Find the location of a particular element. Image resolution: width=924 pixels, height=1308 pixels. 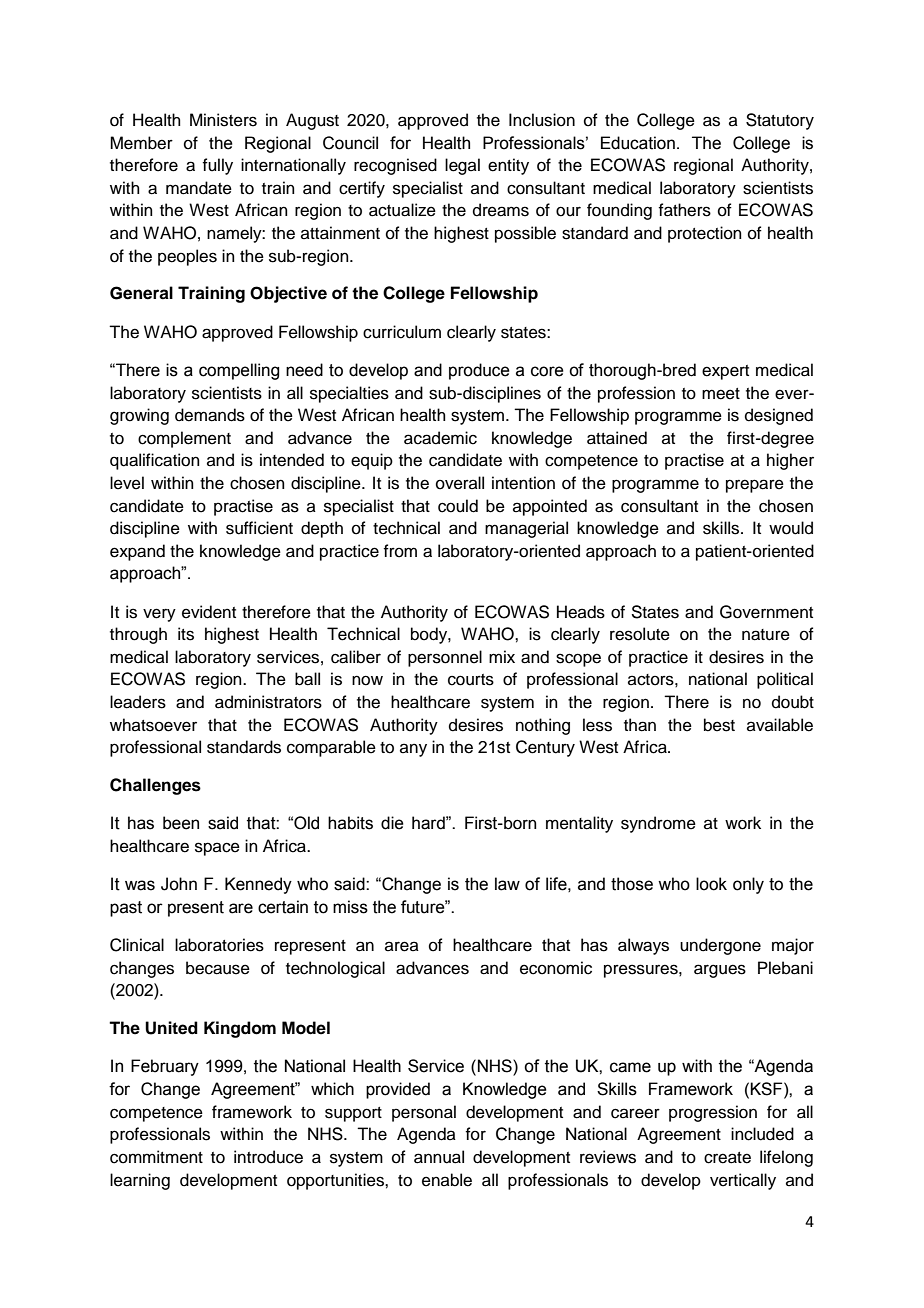

create is located at coordinates (727, 1158).
